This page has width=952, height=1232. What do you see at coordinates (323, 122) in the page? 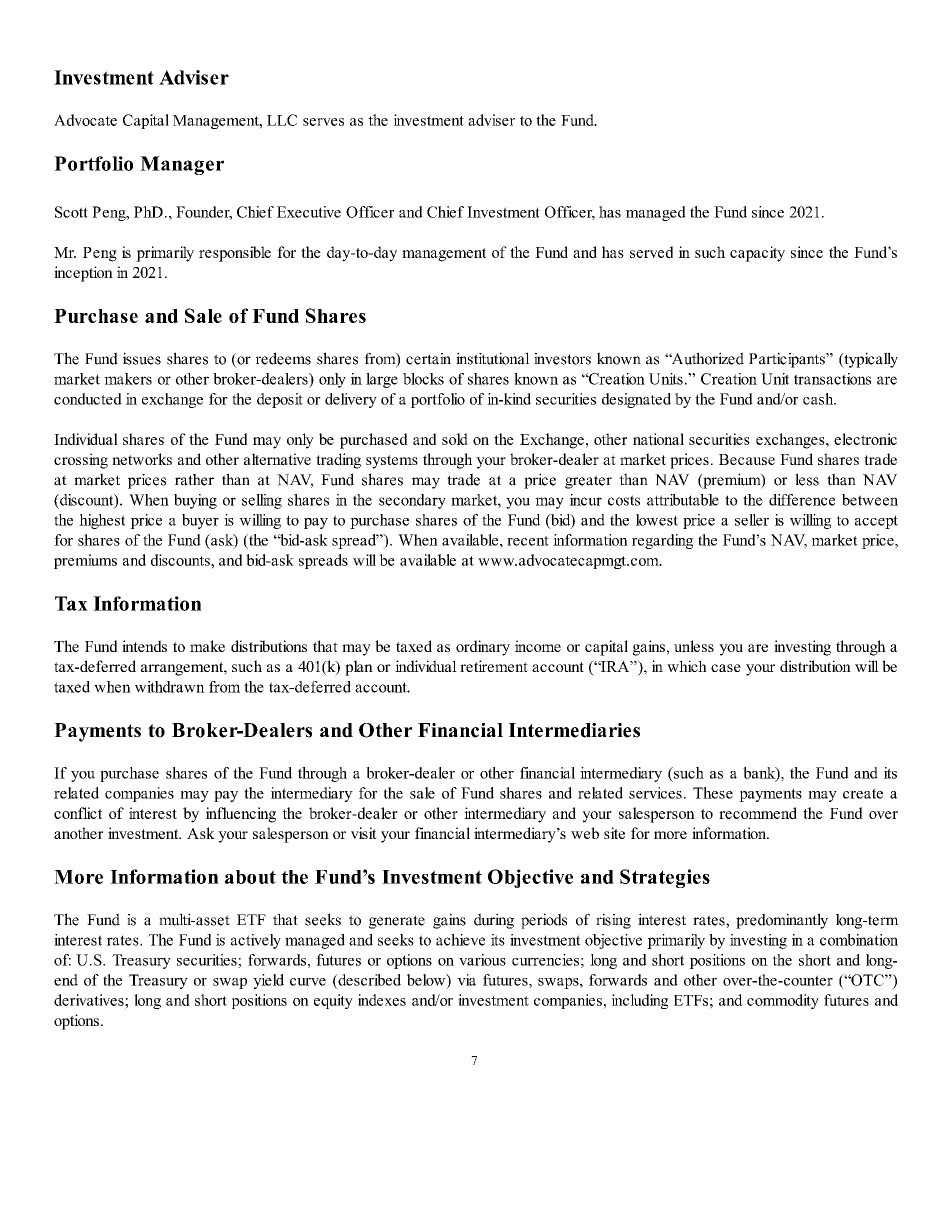
I see `serves` at bounding box center [323, 122].
